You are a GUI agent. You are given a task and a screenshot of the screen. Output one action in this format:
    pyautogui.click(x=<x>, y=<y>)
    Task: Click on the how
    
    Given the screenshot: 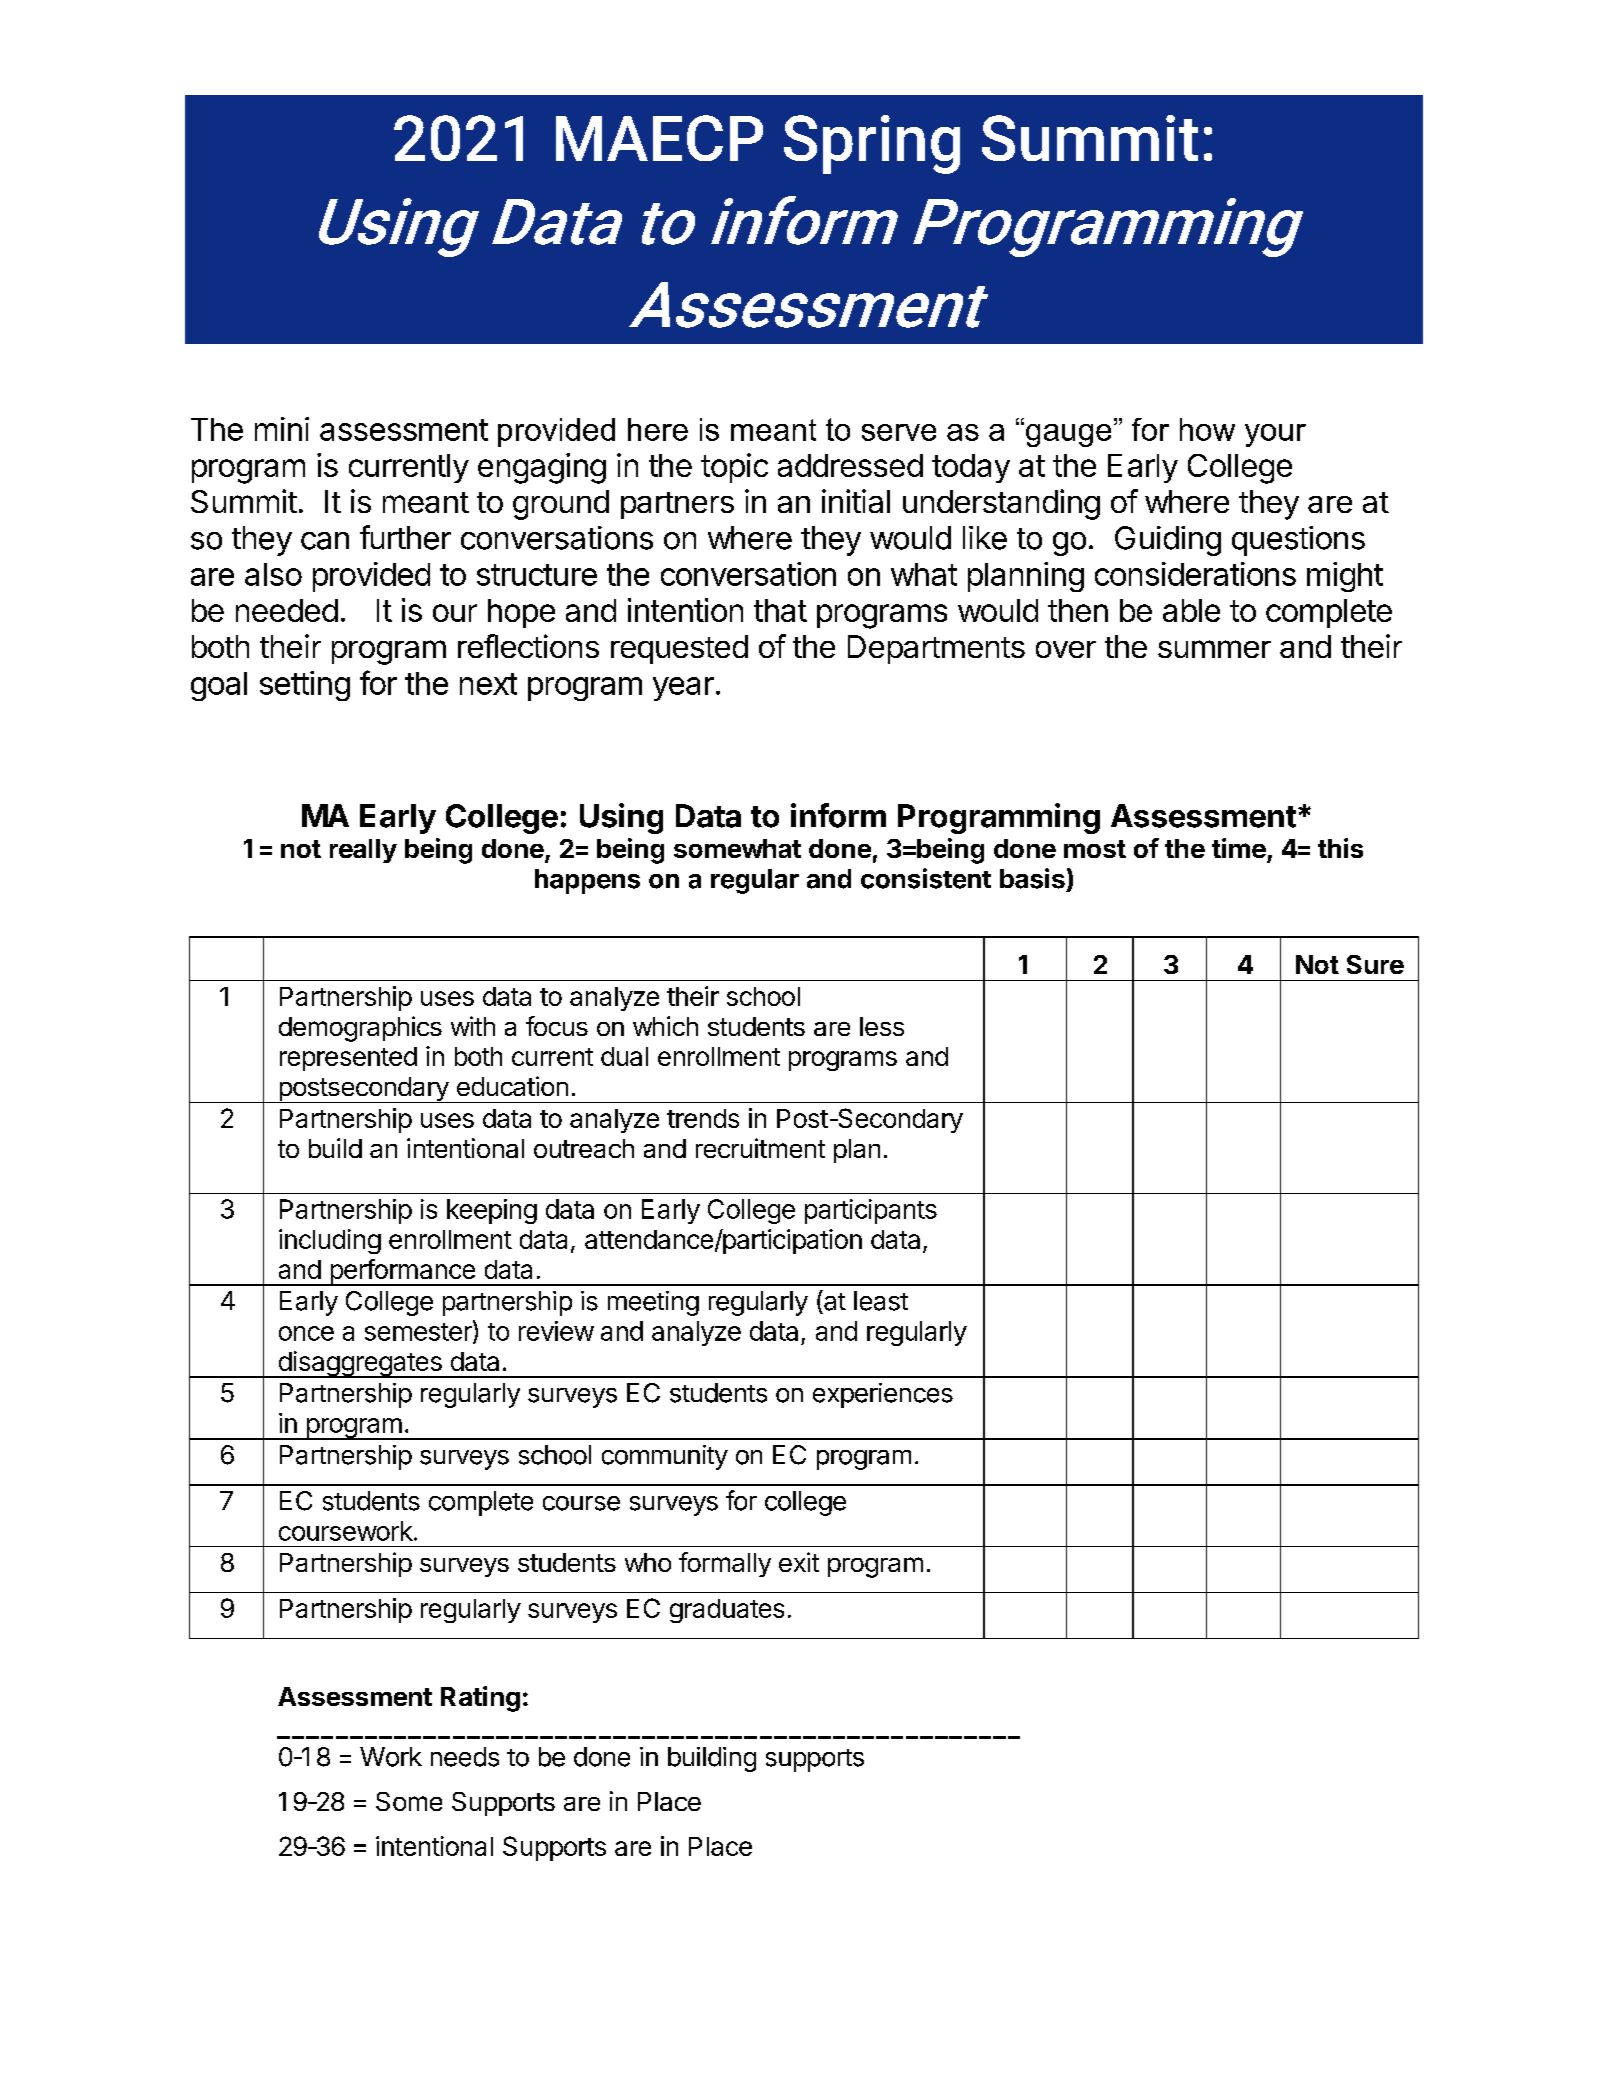 What is the action you would take?
    pyautogui.click(x=1207, y=429)
